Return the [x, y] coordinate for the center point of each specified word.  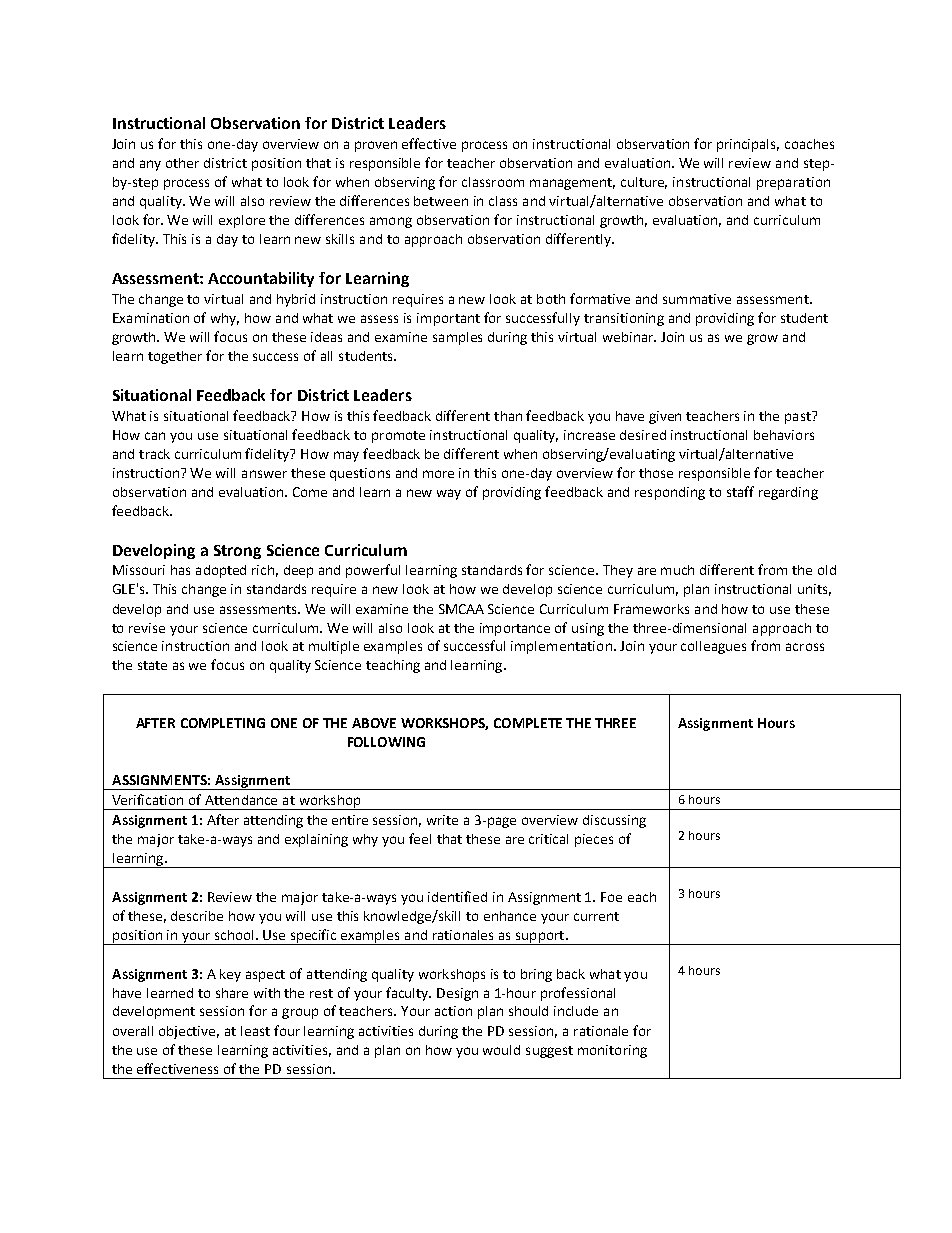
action [453, 1011]
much [677, 570]
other [182, 163]
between [441, 201]
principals [748, 145]
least [255, 1031]
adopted [221, 571]
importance [515, 629]
